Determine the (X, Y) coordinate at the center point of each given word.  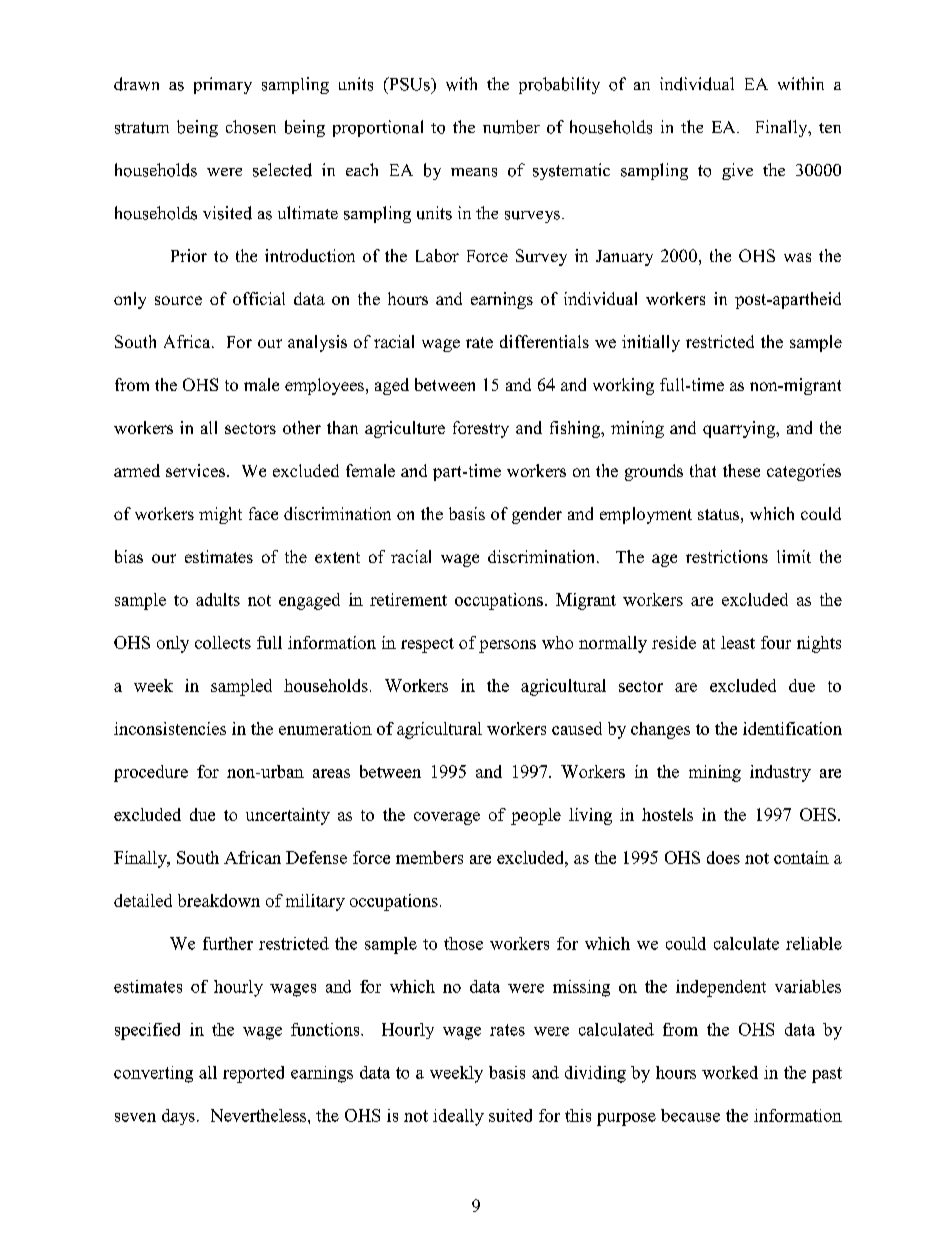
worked (730, 1072)
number (511, 127)
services (197, 470)
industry (780, 773)
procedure (151, 773)
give (737, 171)
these (741, 470)
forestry (481, 429)
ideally (458, 1117)
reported (253, 1074)
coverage (447, 818)
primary (223, 85)
